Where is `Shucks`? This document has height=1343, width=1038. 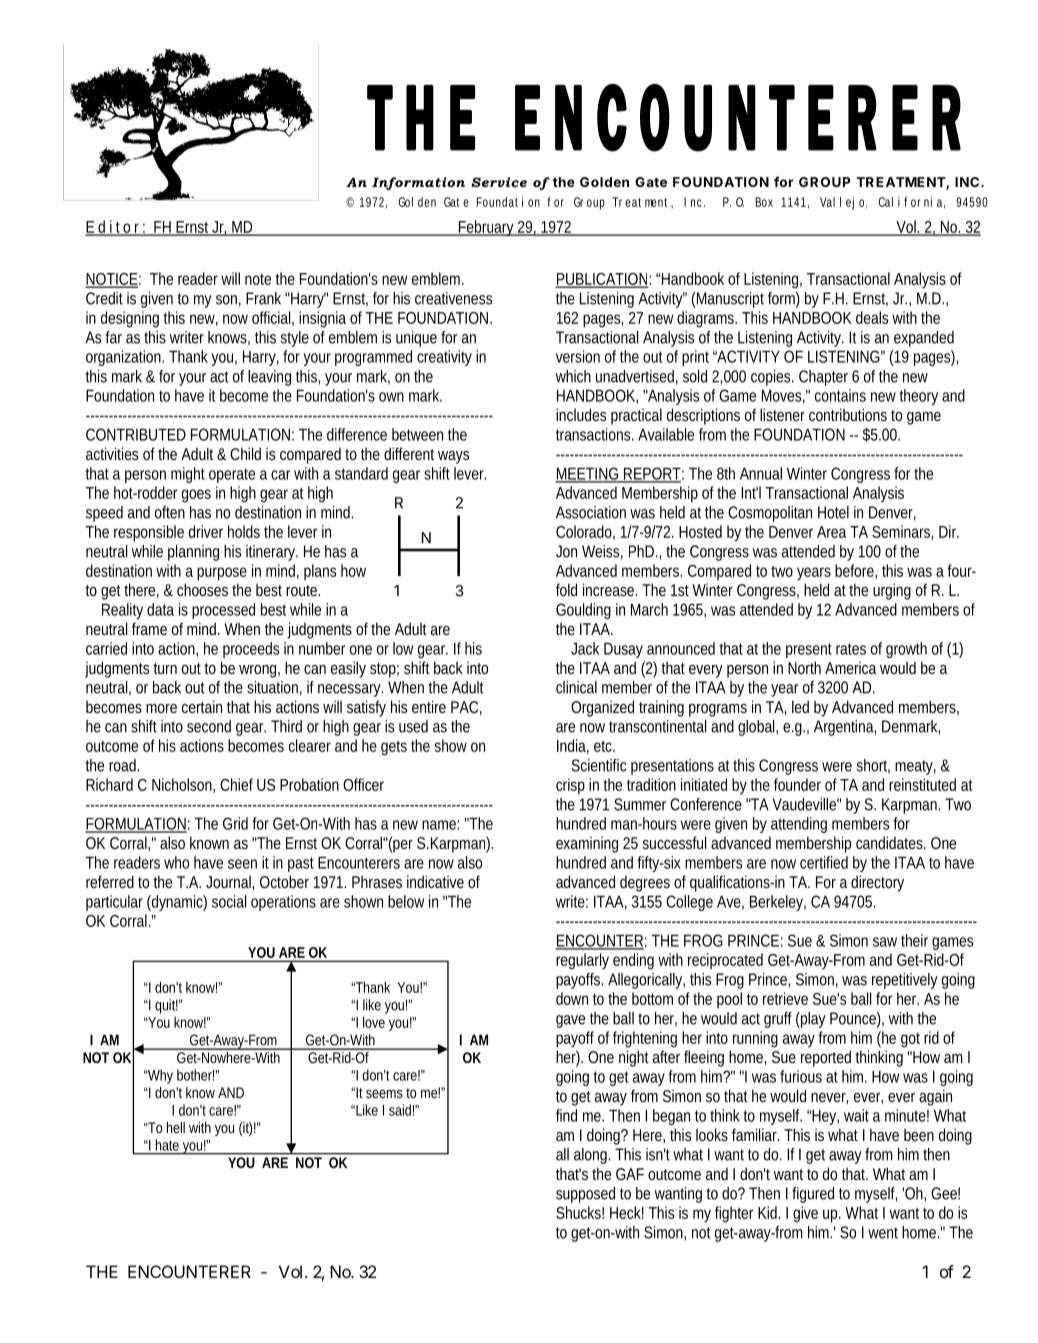 Shucks is located at coordinates (580, 1212).
